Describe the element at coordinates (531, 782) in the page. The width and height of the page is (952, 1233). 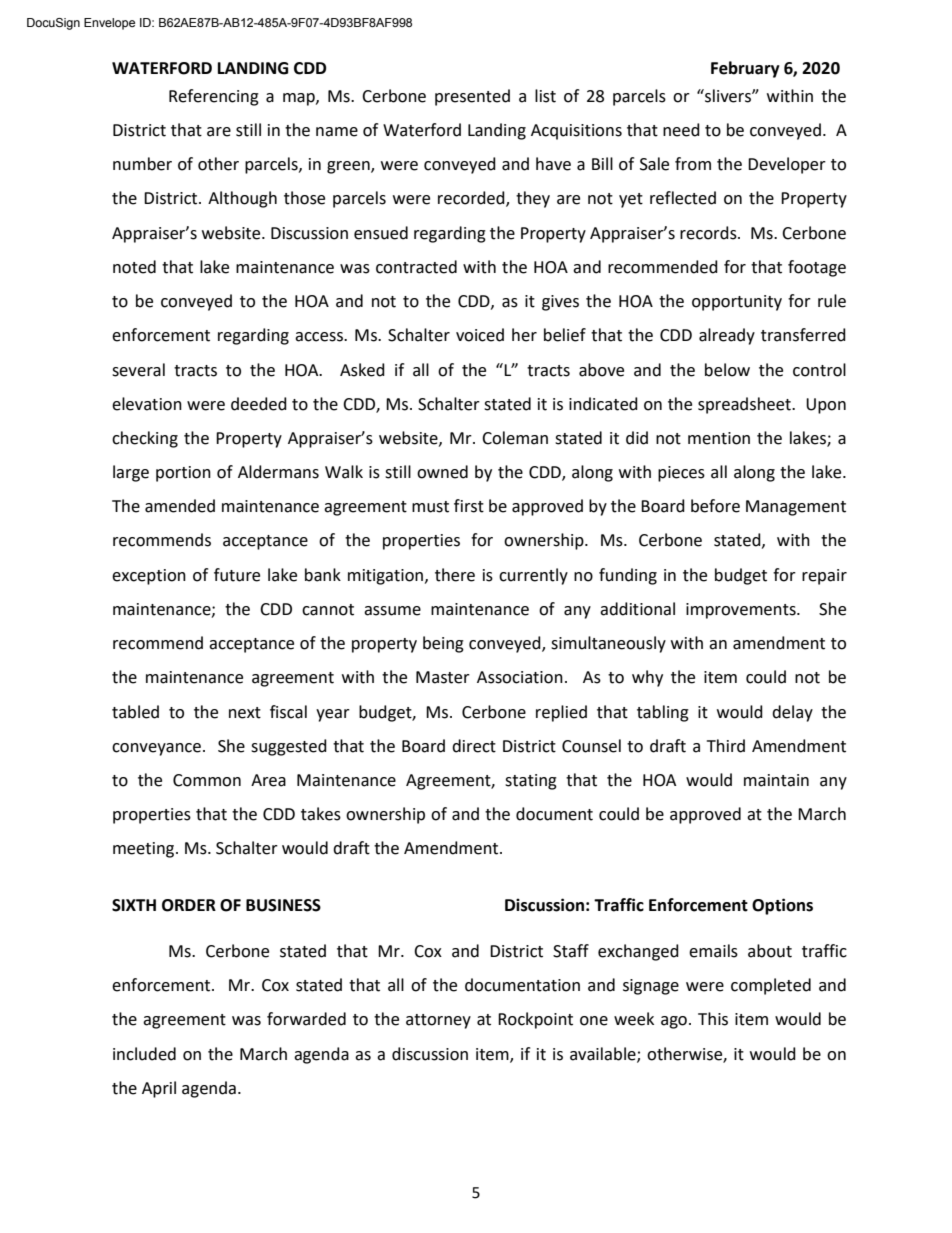
I see `stating` at that location.
